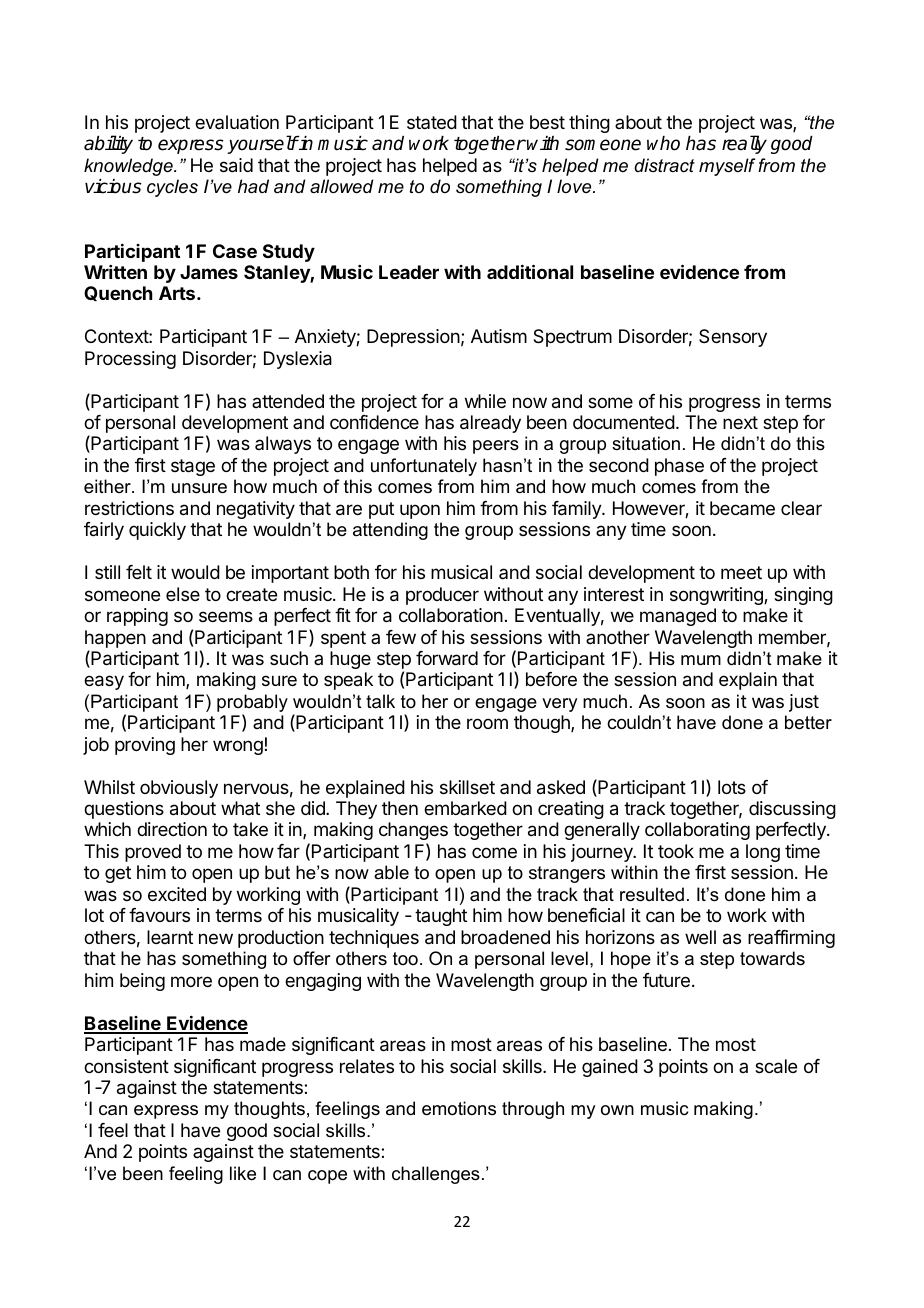  I want to click on well, so click(700, 937).
